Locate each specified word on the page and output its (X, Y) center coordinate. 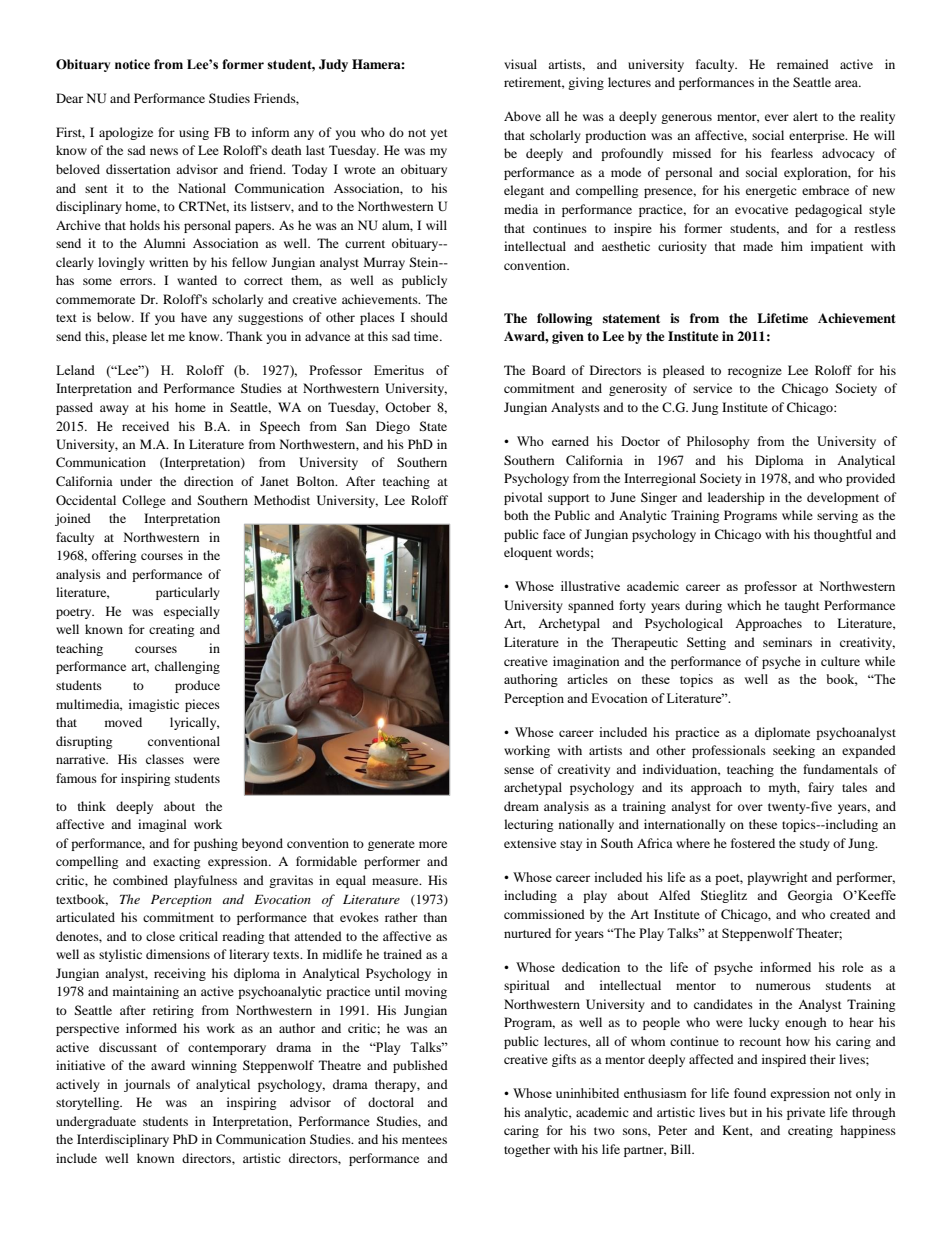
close (160, 936)
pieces (202, 705)
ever (777, 117)
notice (132, 64)
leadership (736, 498)
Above (522, 116)
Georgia (810, 896)
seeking (794, 751)
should (429, 317)
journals (147, 1085)
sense (519, 770)
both (516, 515)
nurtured (527, 933)
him (792, 246)
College (144, 501)
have (194, 317)
